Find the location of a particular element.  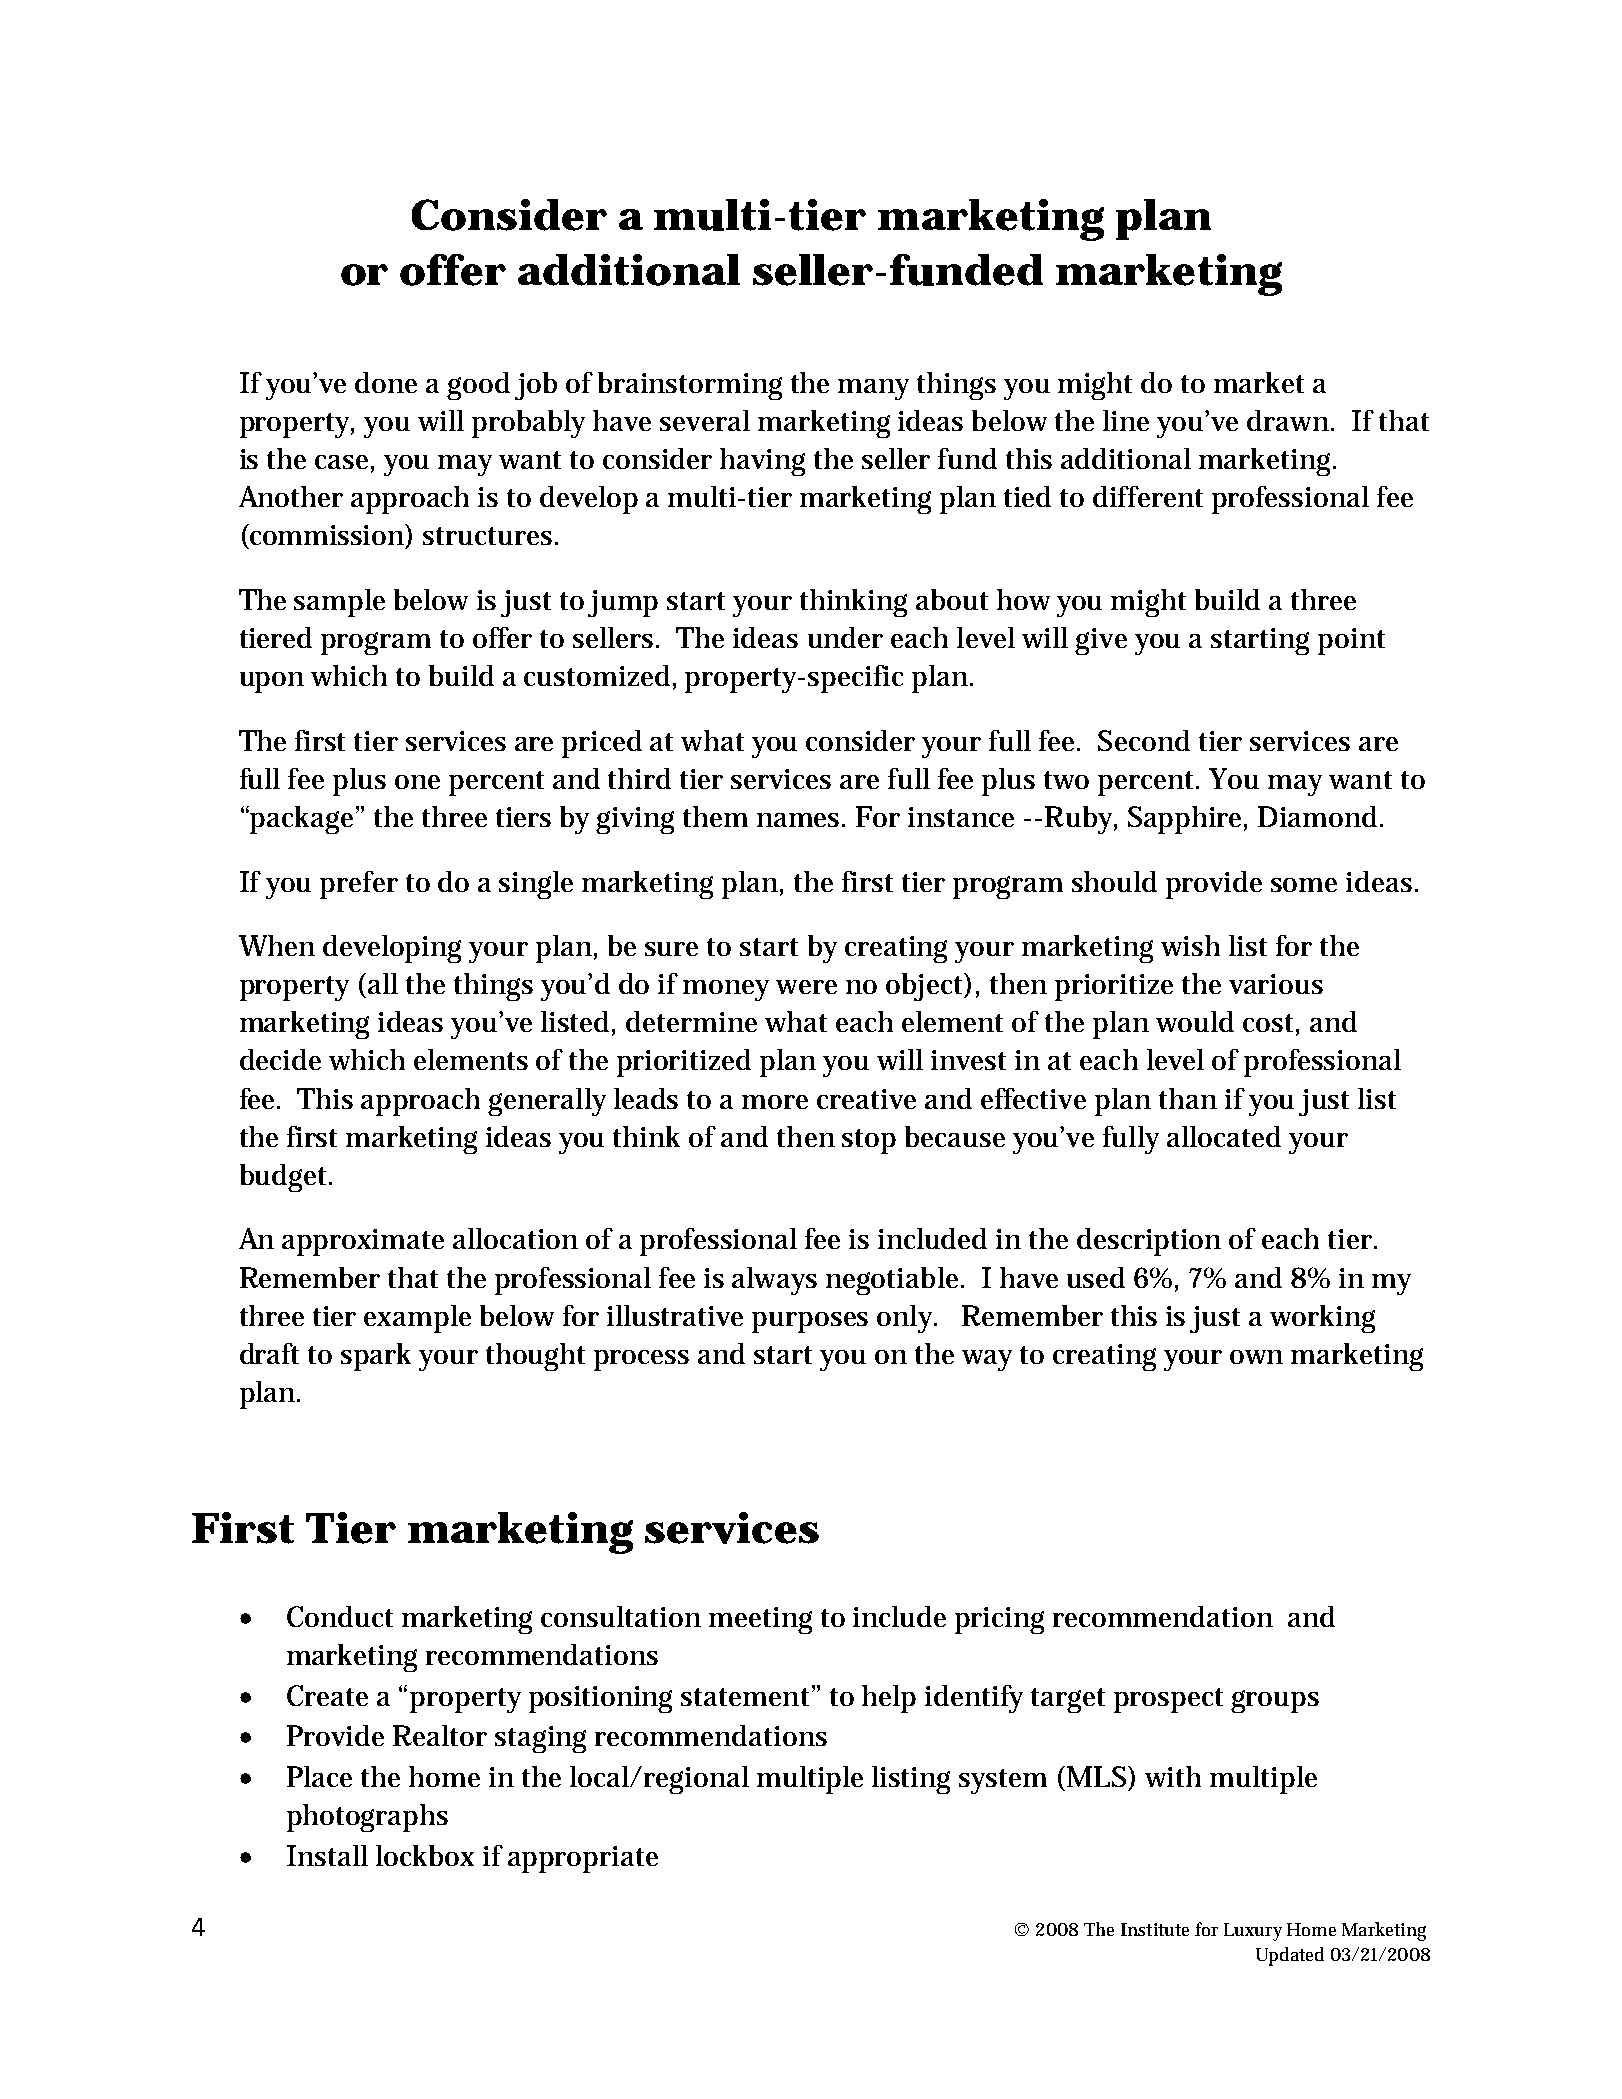

Conduct is located at coordinates (340, 1616).
